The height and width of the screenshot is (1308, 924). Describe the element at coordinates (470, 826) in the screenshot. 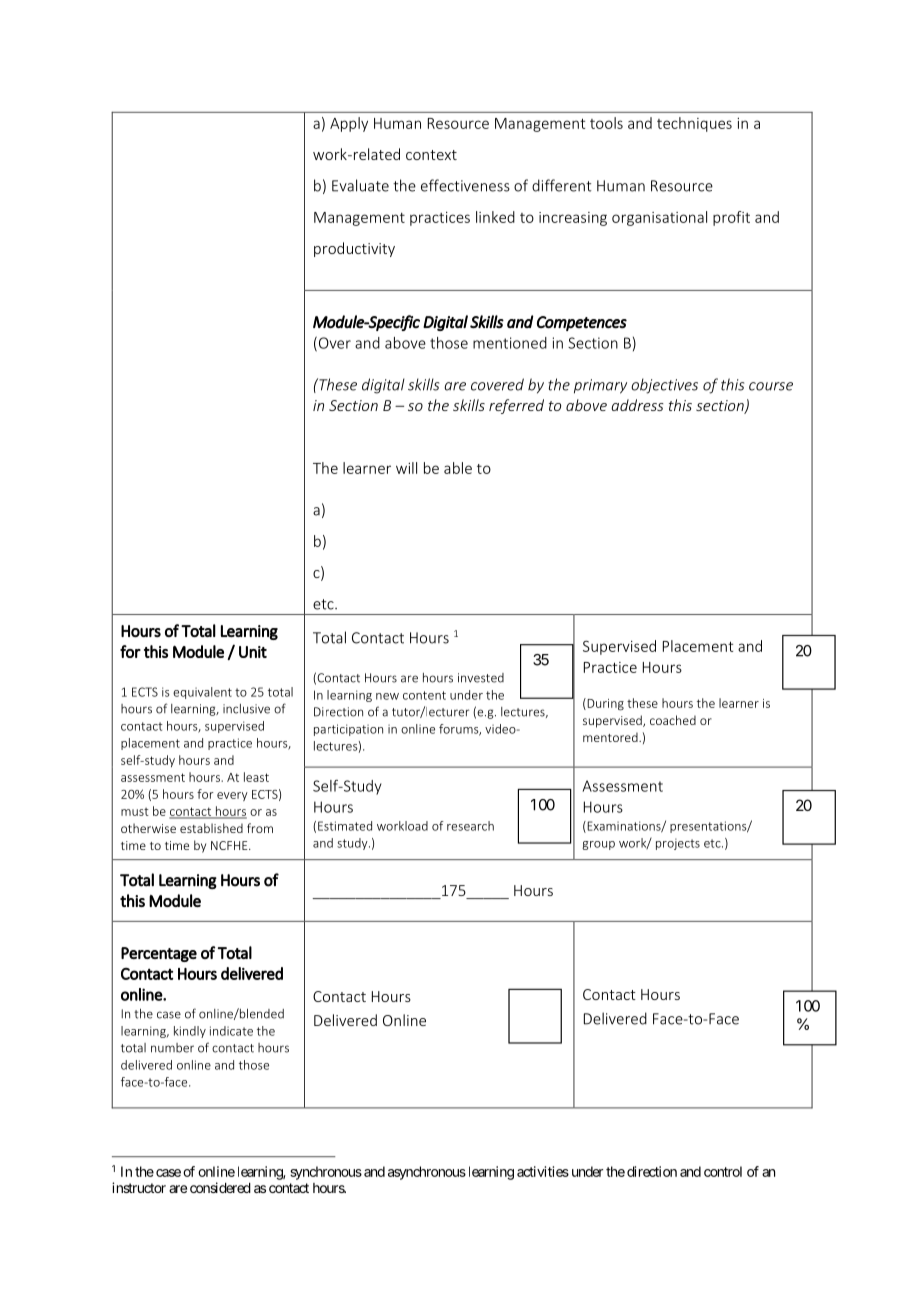

I see `research` at that location.
